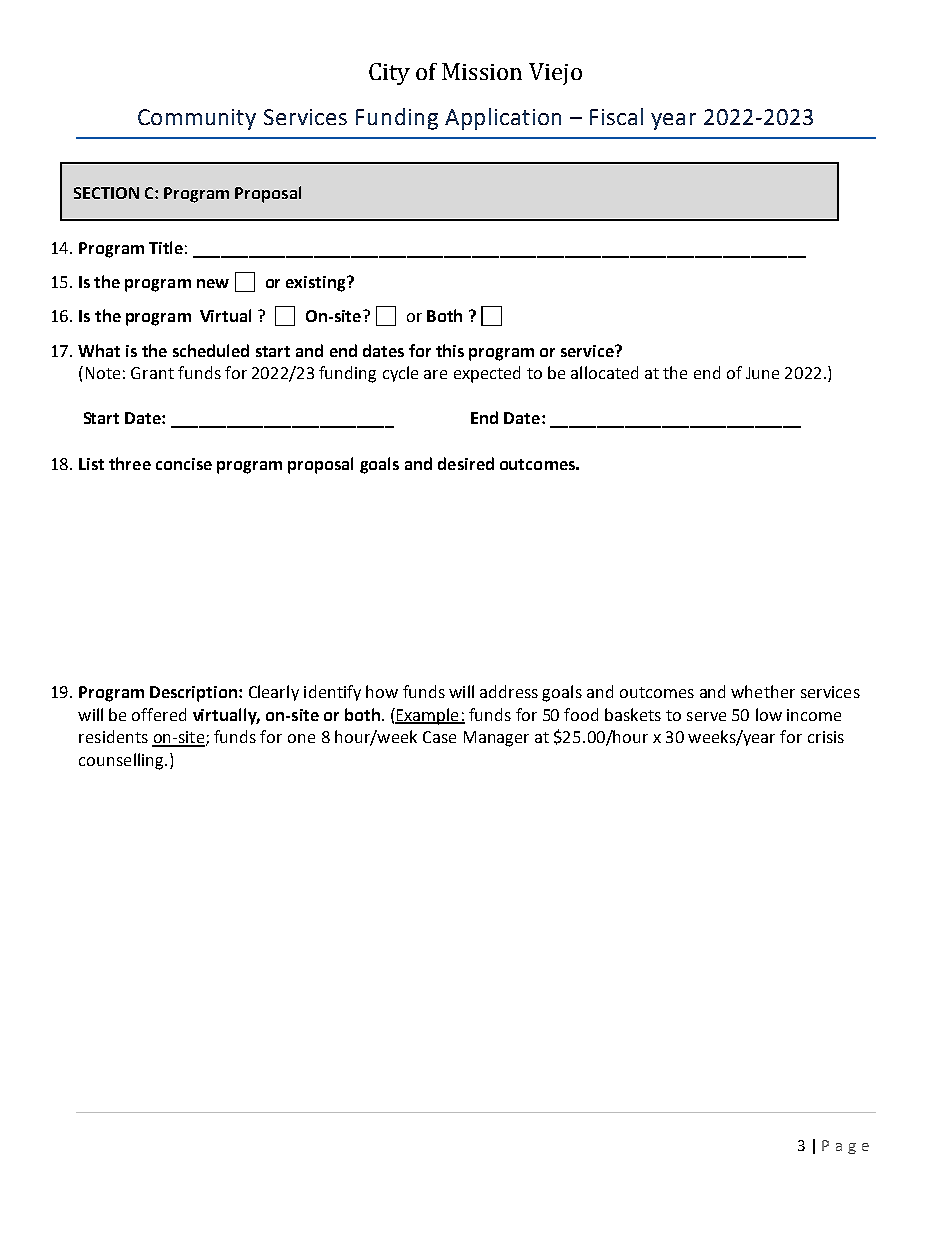 This screenshot has height=1233, width=952. What do you see at coordinates (113, 736) in the screenshot?
I see `residents` at bounding box center [113, 736].
